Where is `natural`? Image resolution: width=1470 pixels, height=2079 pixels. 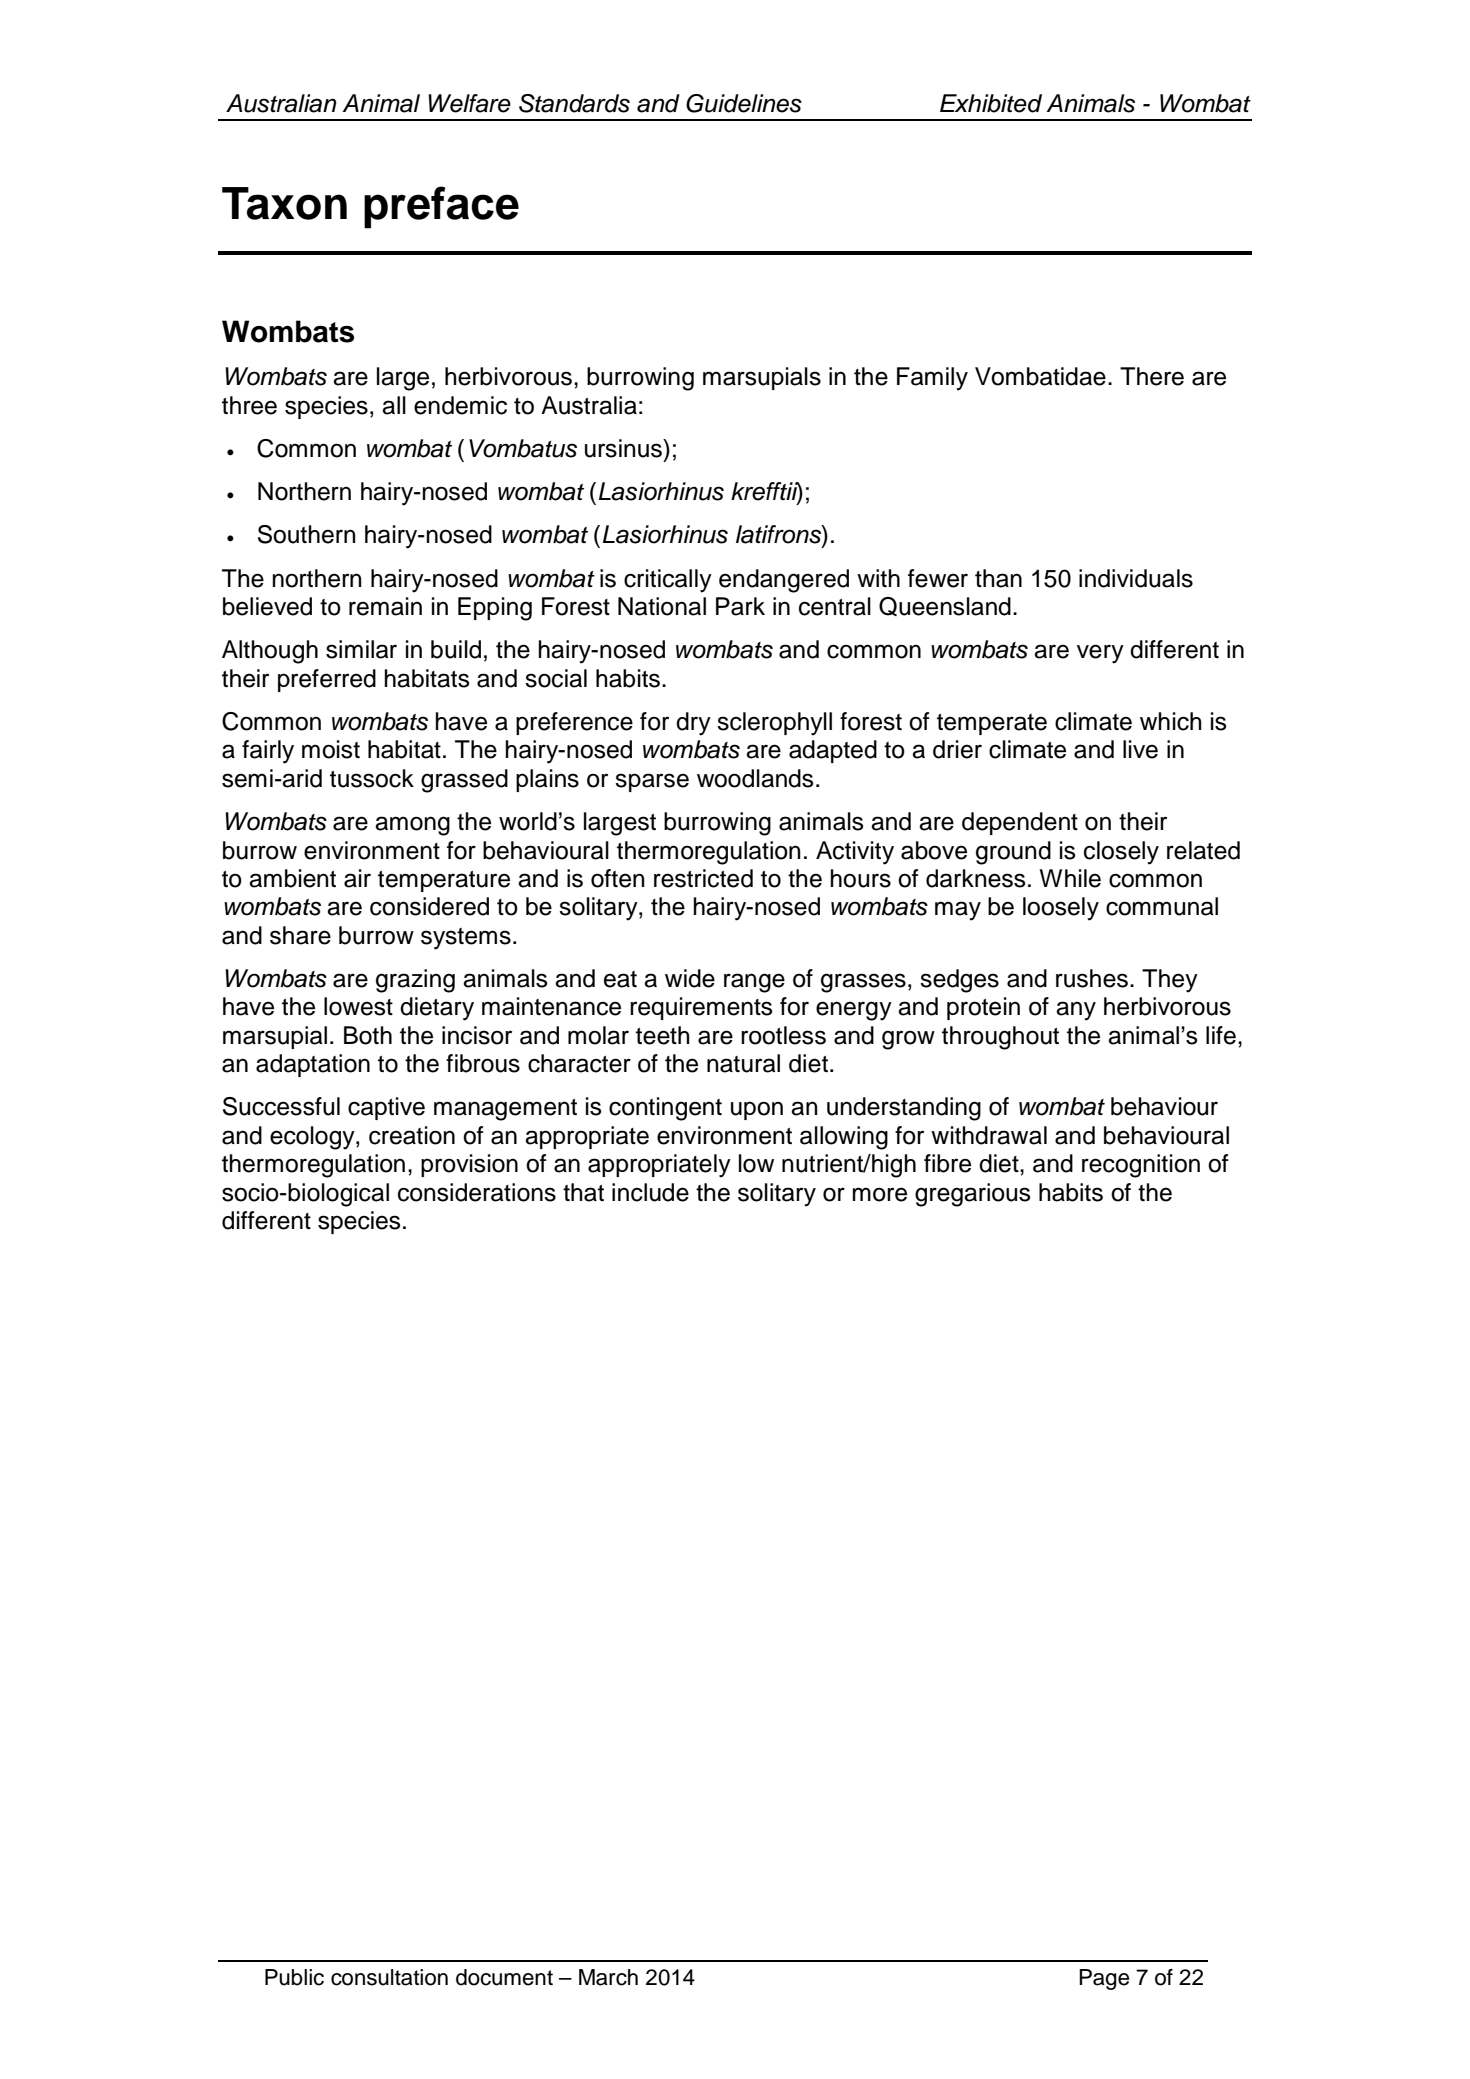
natural is located at coordinates (743, 1063).
